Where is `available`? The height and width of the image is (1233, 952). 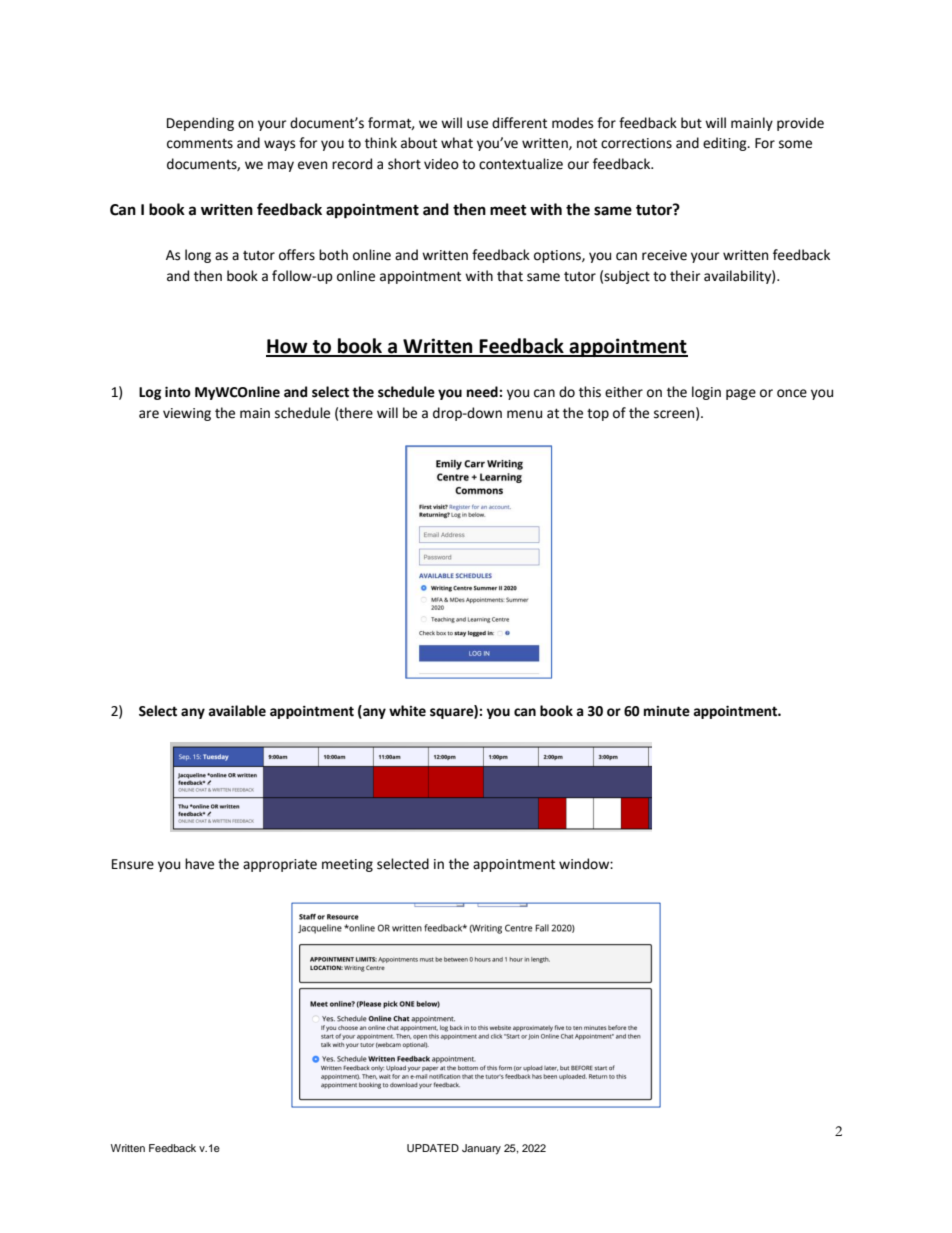 available is located at coordinates (237, 711).
